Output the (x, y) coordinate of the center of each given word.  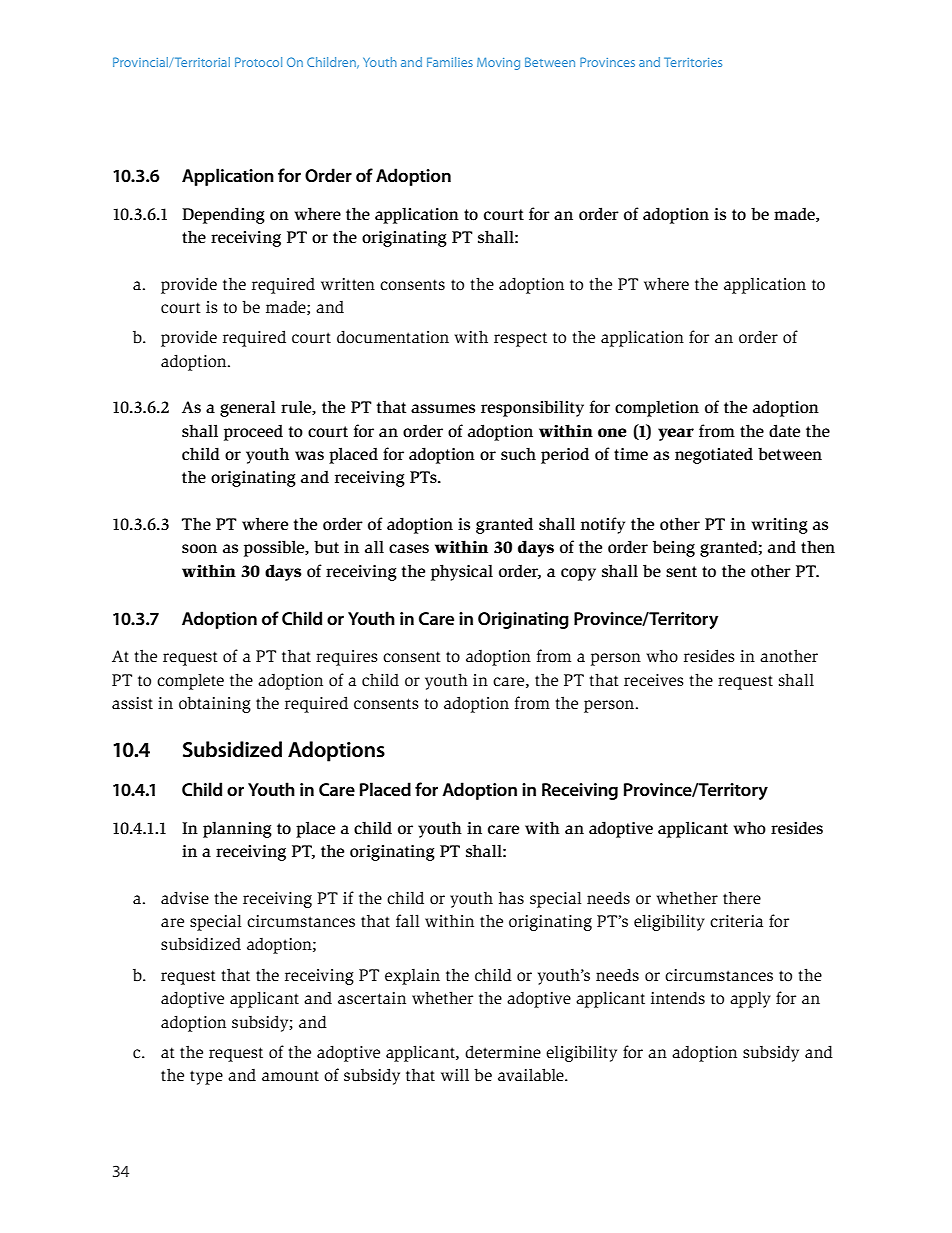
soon (199, 549)
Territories (693, 62)
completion (657, 408)
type (206, 1077)
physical (462, 572)
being (674, 548)
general (247, 408)
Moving (498, 64)
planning (237, 829)
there (742, 898)
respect (520, 339)
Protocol (258, 62)
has (511, 897)
